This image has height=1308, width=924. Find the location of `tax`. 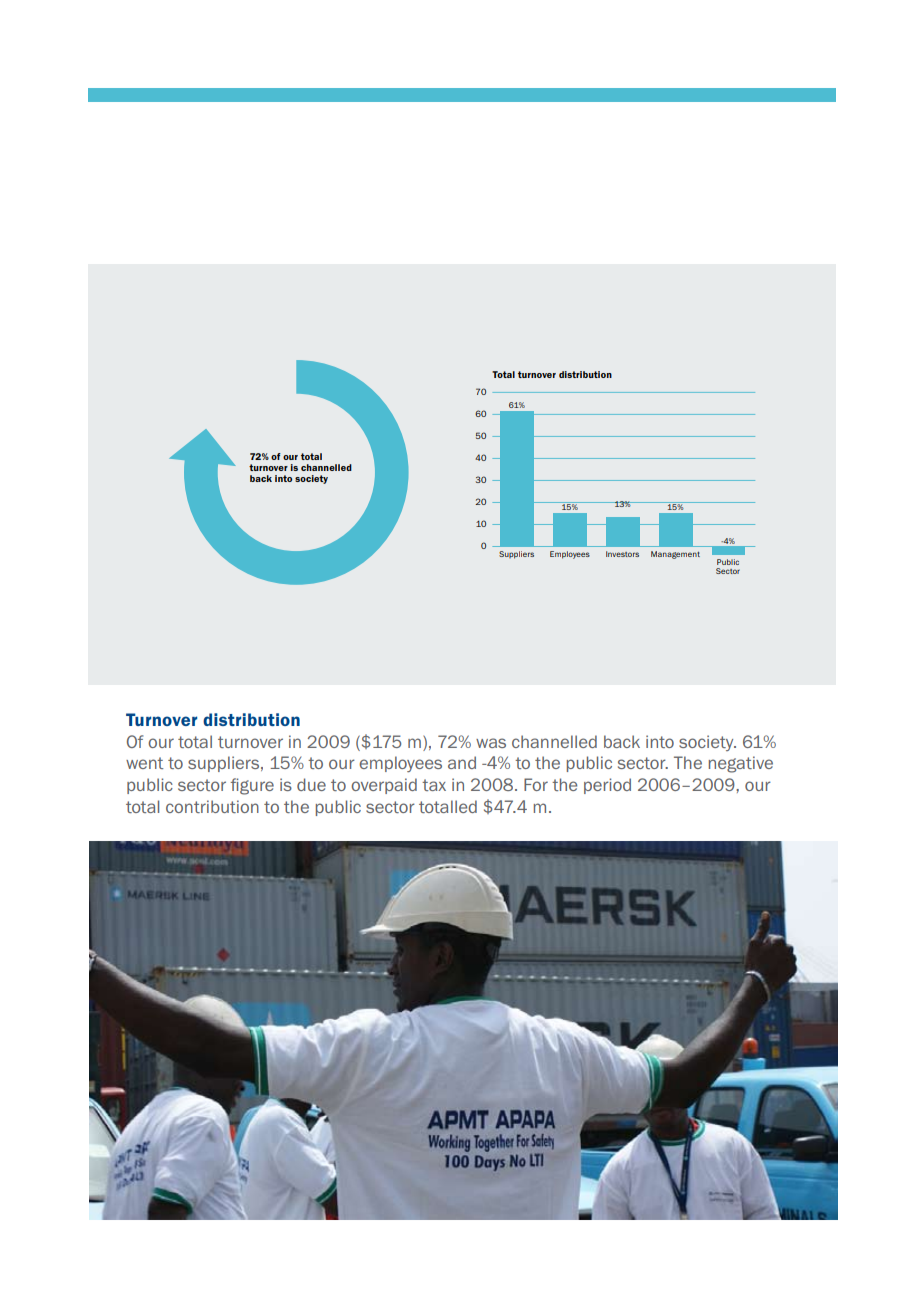

tax is located at coordinates (434, 785).
